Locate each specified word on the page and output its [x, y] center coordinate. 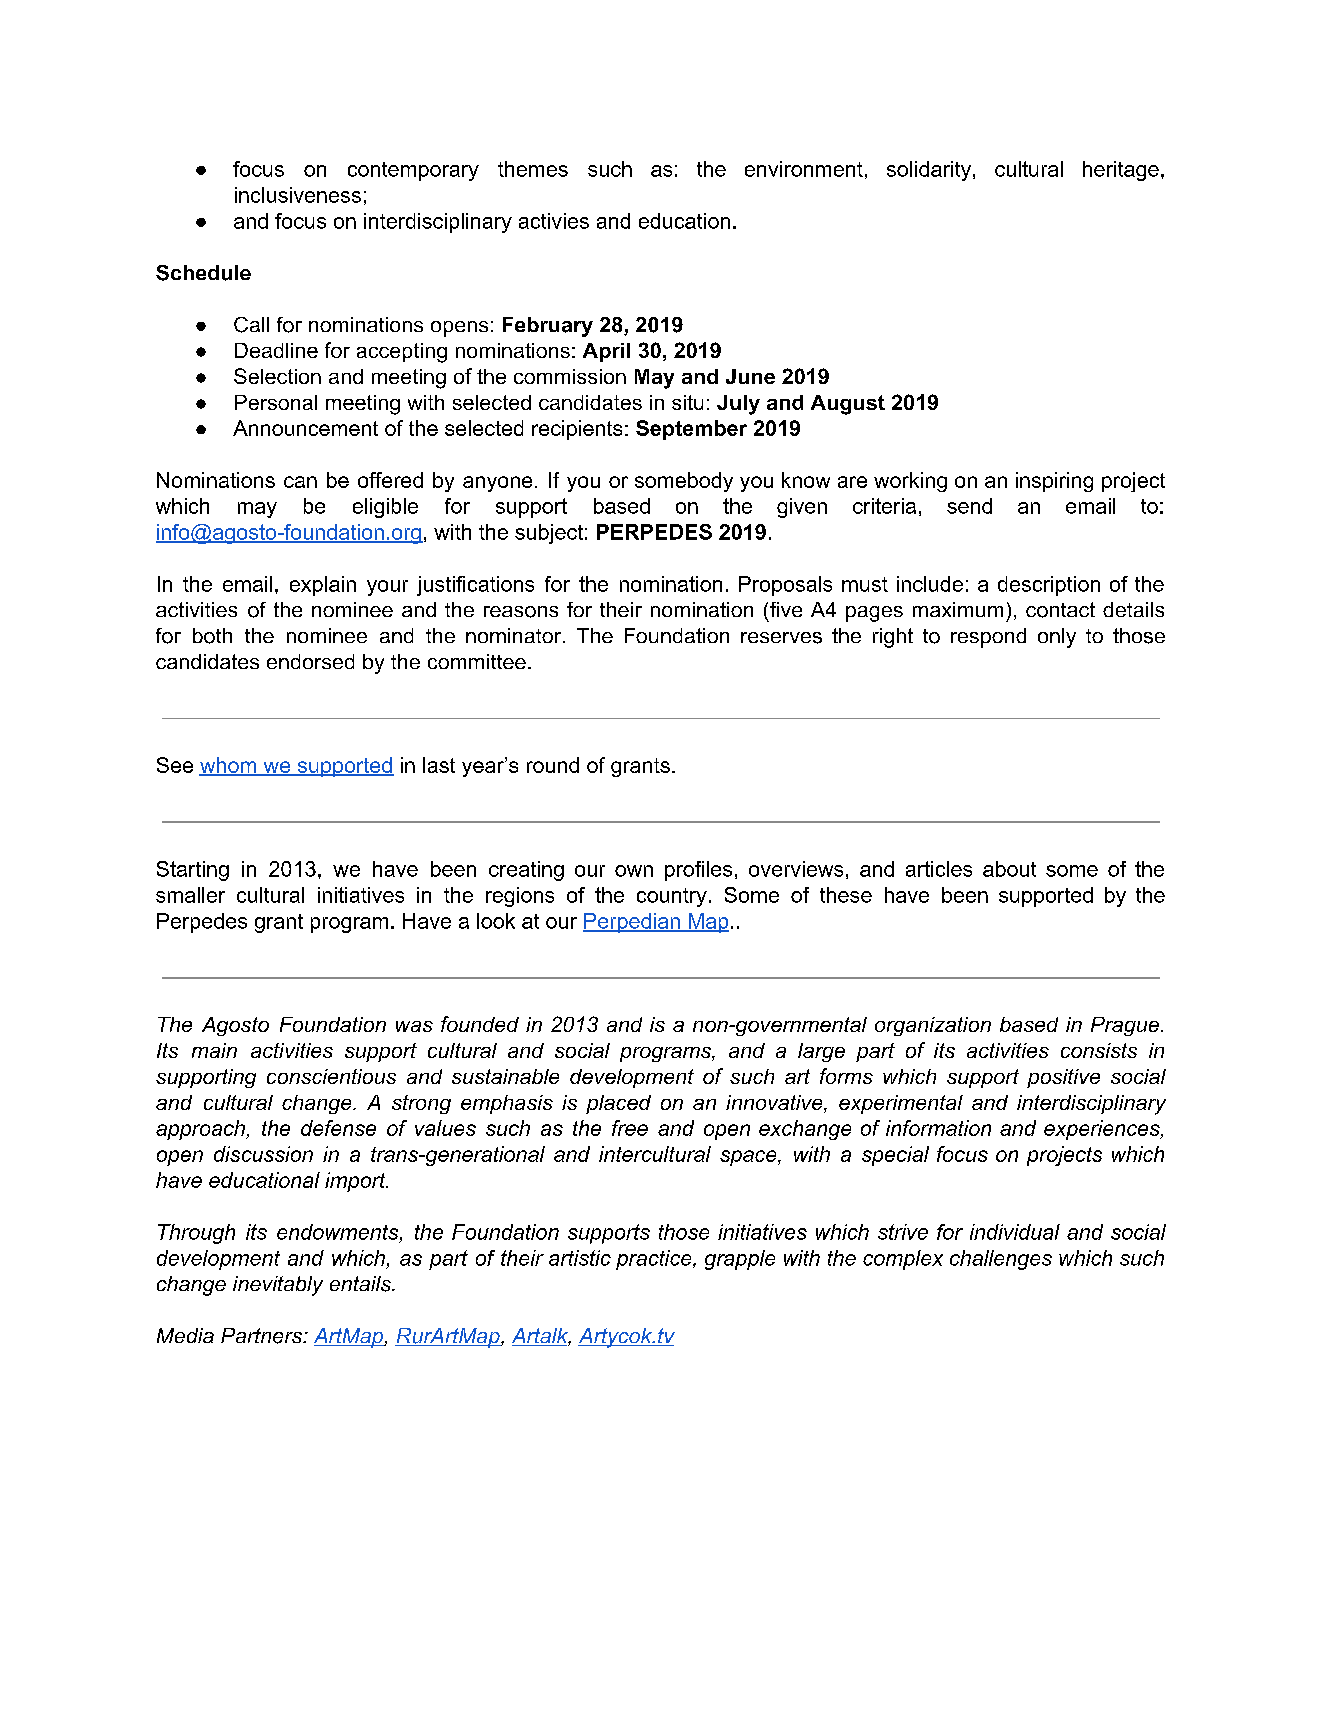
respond [988, 638]
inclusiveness [298, 195]
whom [229, 766]
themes [533, 169]
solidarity [929, 171]
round [553, 765]
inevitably [278, 1286]
